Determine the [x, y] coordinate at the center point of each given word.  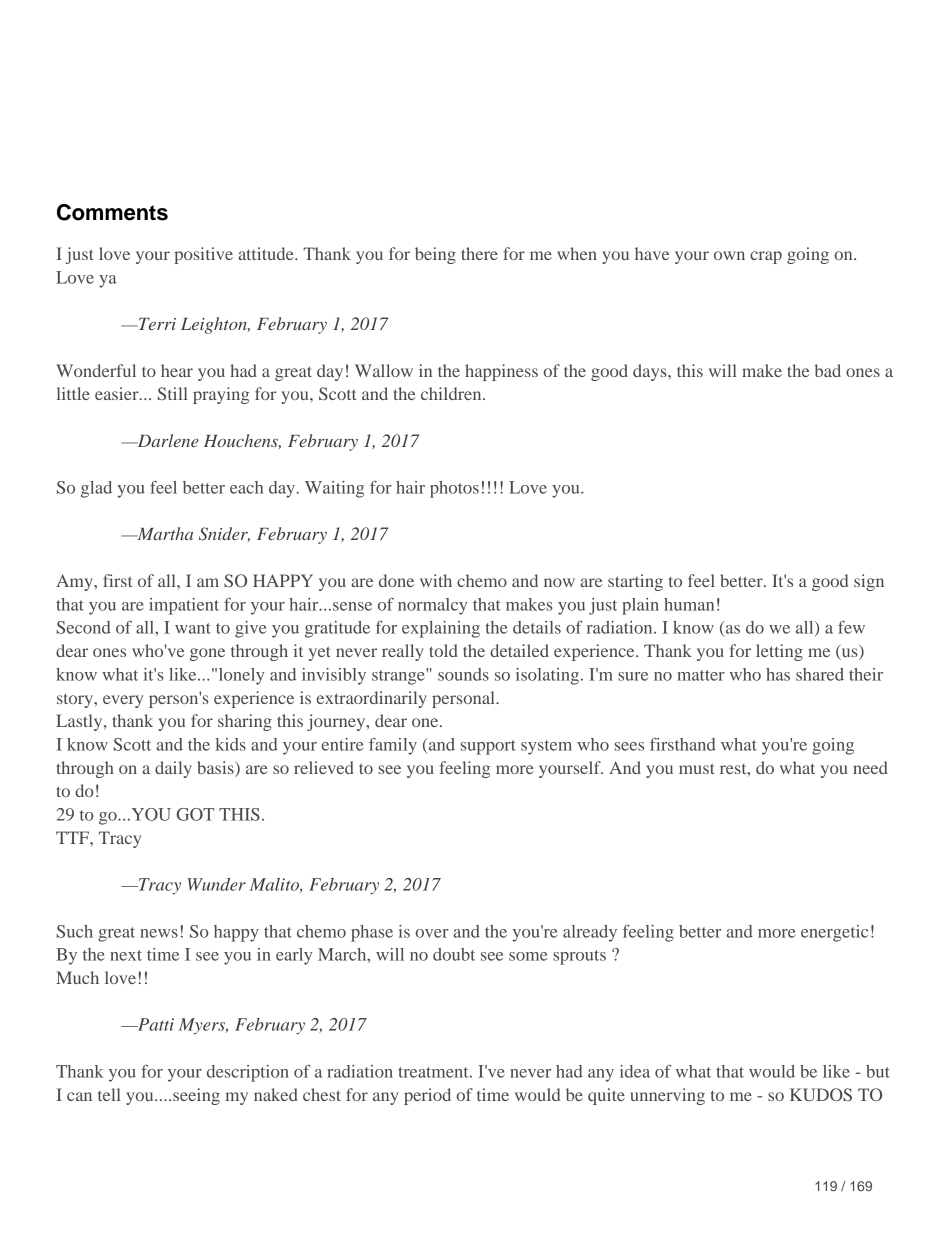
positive [203, 255]
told [443, 650]
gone [207, 654]
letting [779, 652]
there [479, 253]
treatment [434, 1072]
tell [109, 1094]
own [729, 255]
